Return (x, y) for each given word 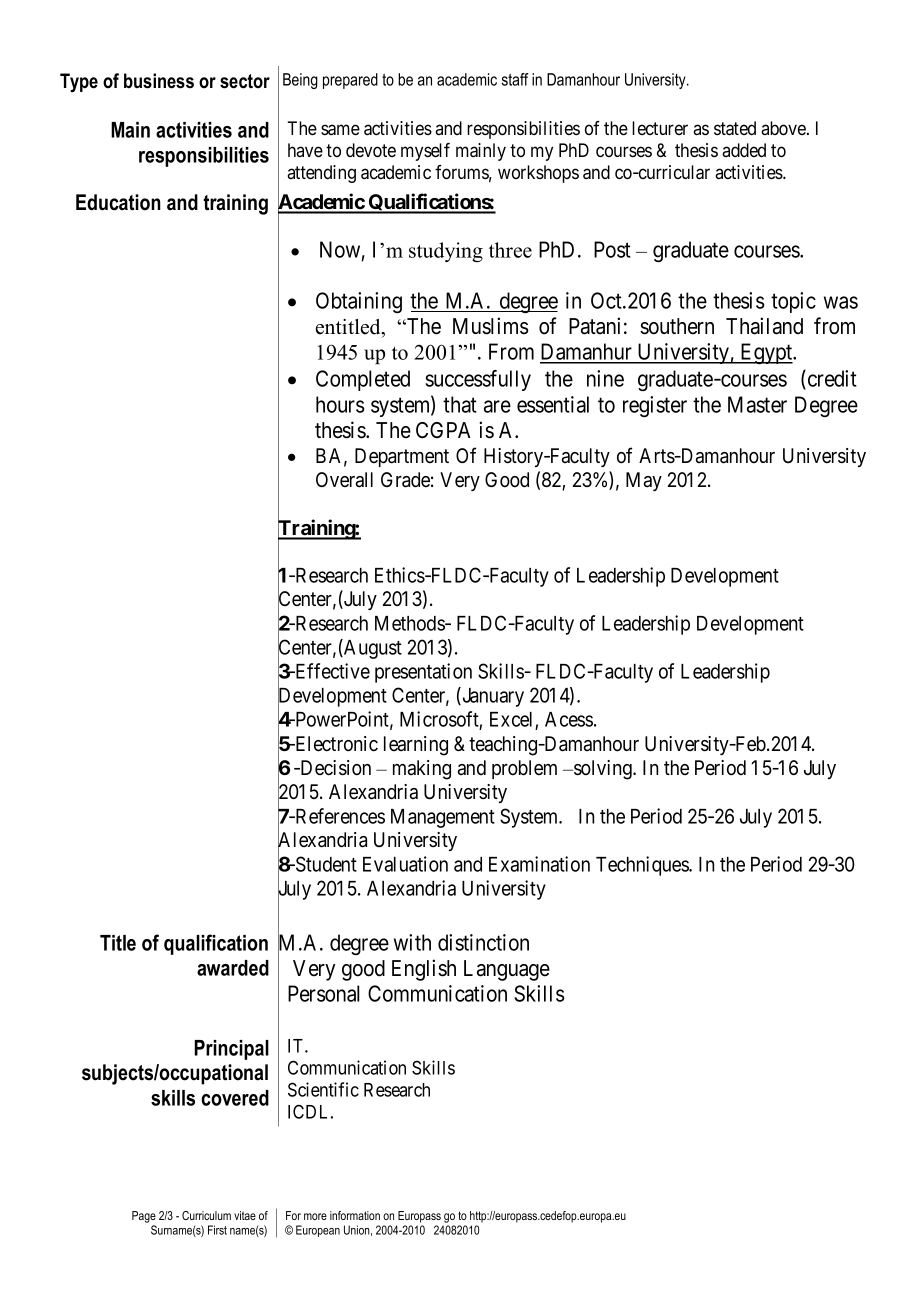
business (159, 81)
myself (425, 152)
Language (507, 970)
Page (144, 1217)
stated (735, 128)
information (355, 1215)
